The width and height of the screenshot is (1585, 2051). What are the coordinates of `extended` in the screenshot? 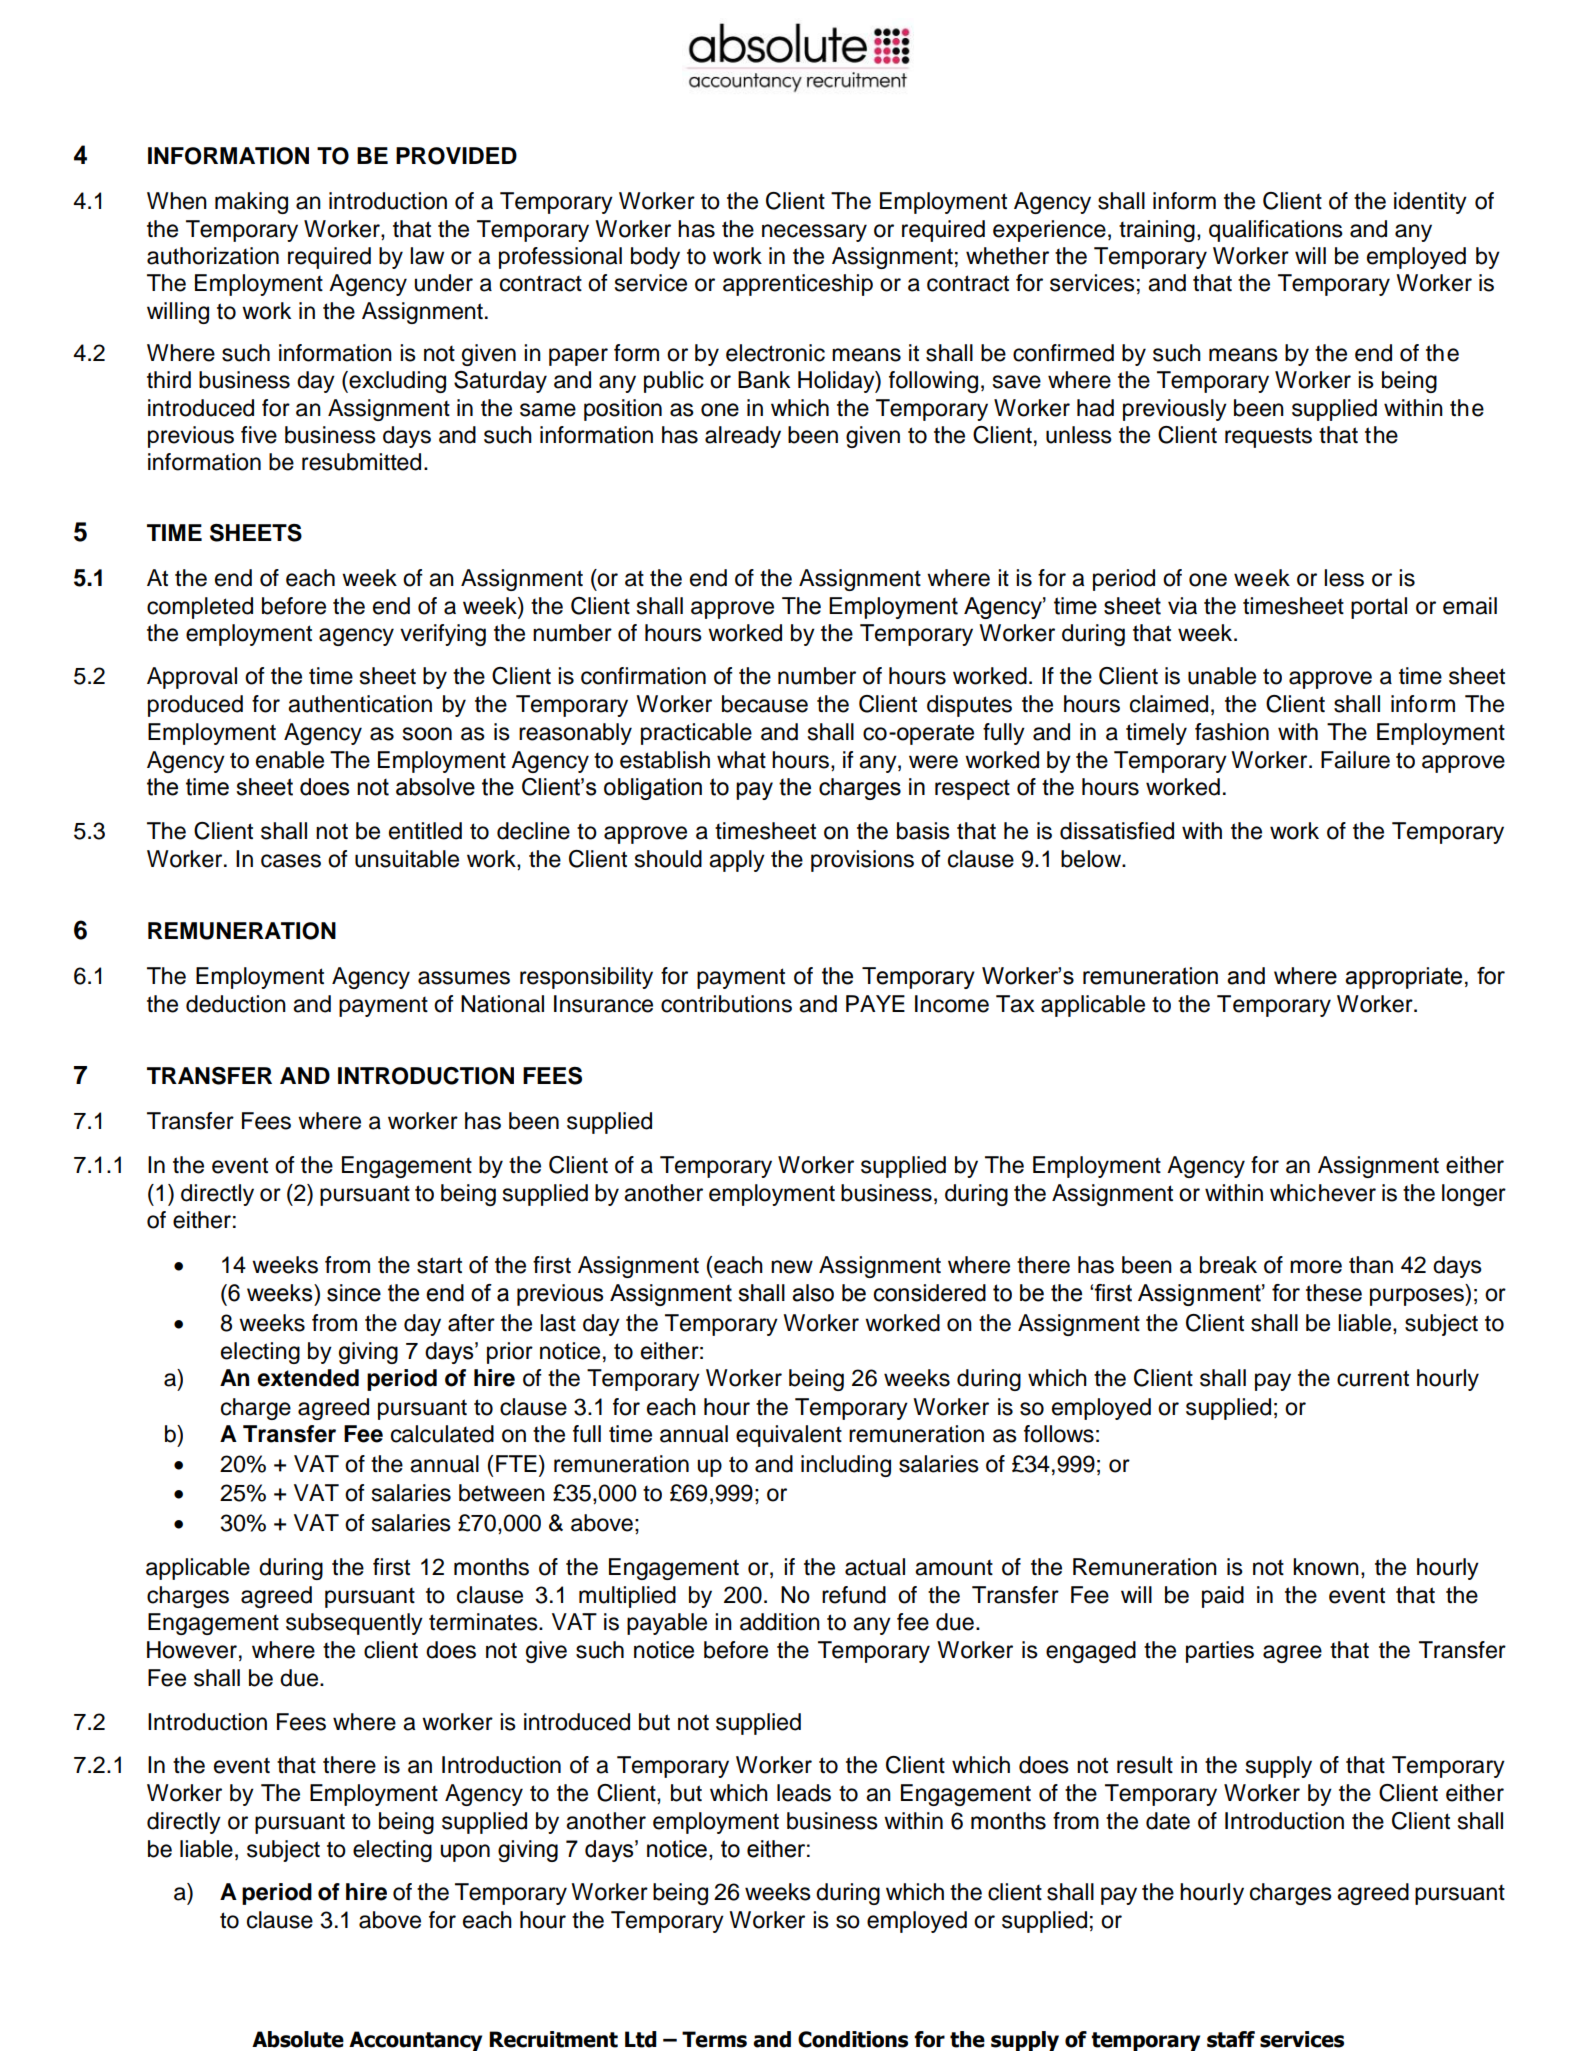 It's located at (308, 1378).
